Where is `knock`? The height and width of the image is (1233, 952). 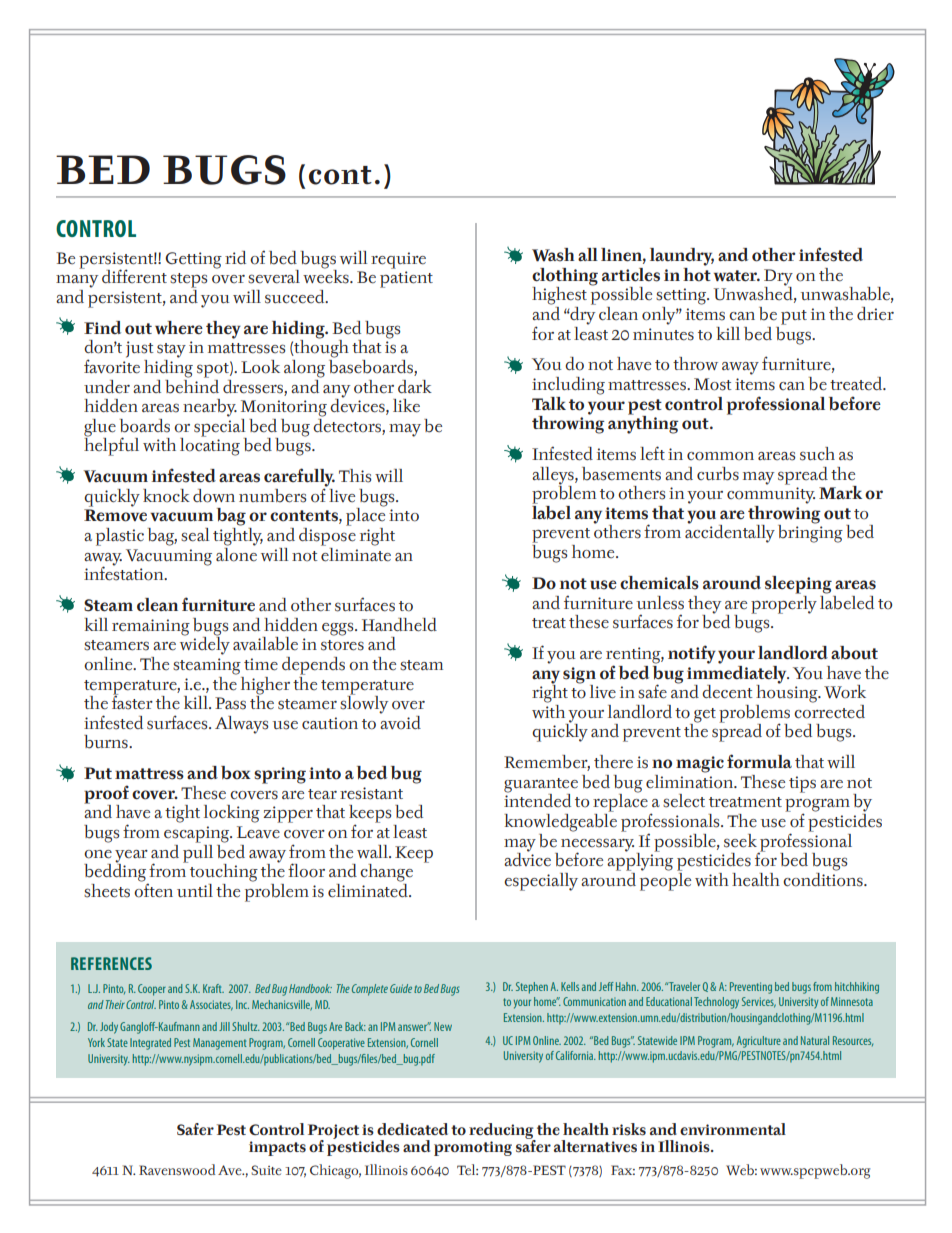 knock is located at coordinates (166, 496).
